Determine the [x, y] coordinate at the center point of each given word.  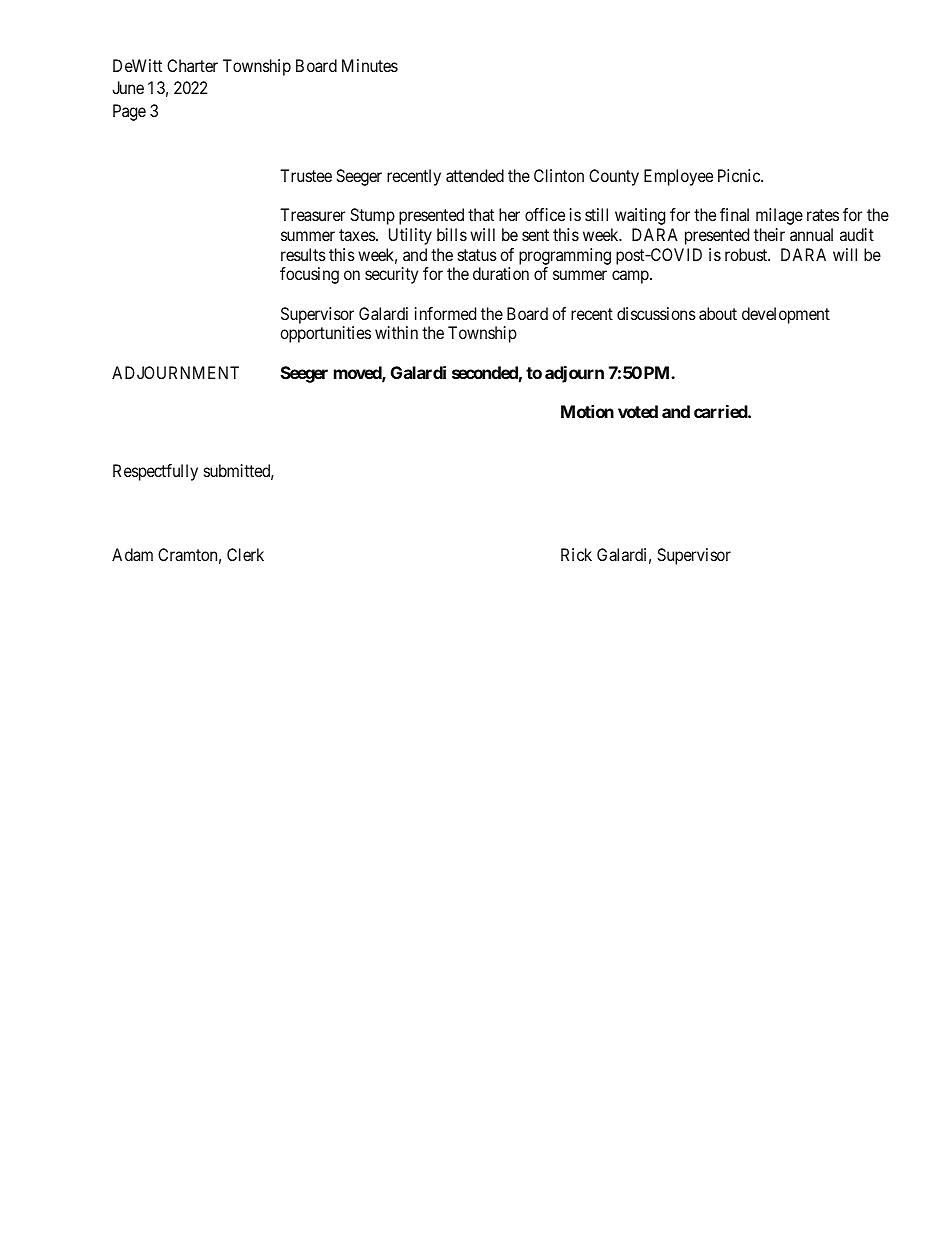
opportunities [325, 334]
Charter [192, 65]
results [303, 254]
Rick [576, 554]
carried [721, 411]
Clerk [245, 554]
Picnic [740, 175]
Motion [587, 411]
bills [452, 234]
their [769, 234]
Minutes [370, 65]
